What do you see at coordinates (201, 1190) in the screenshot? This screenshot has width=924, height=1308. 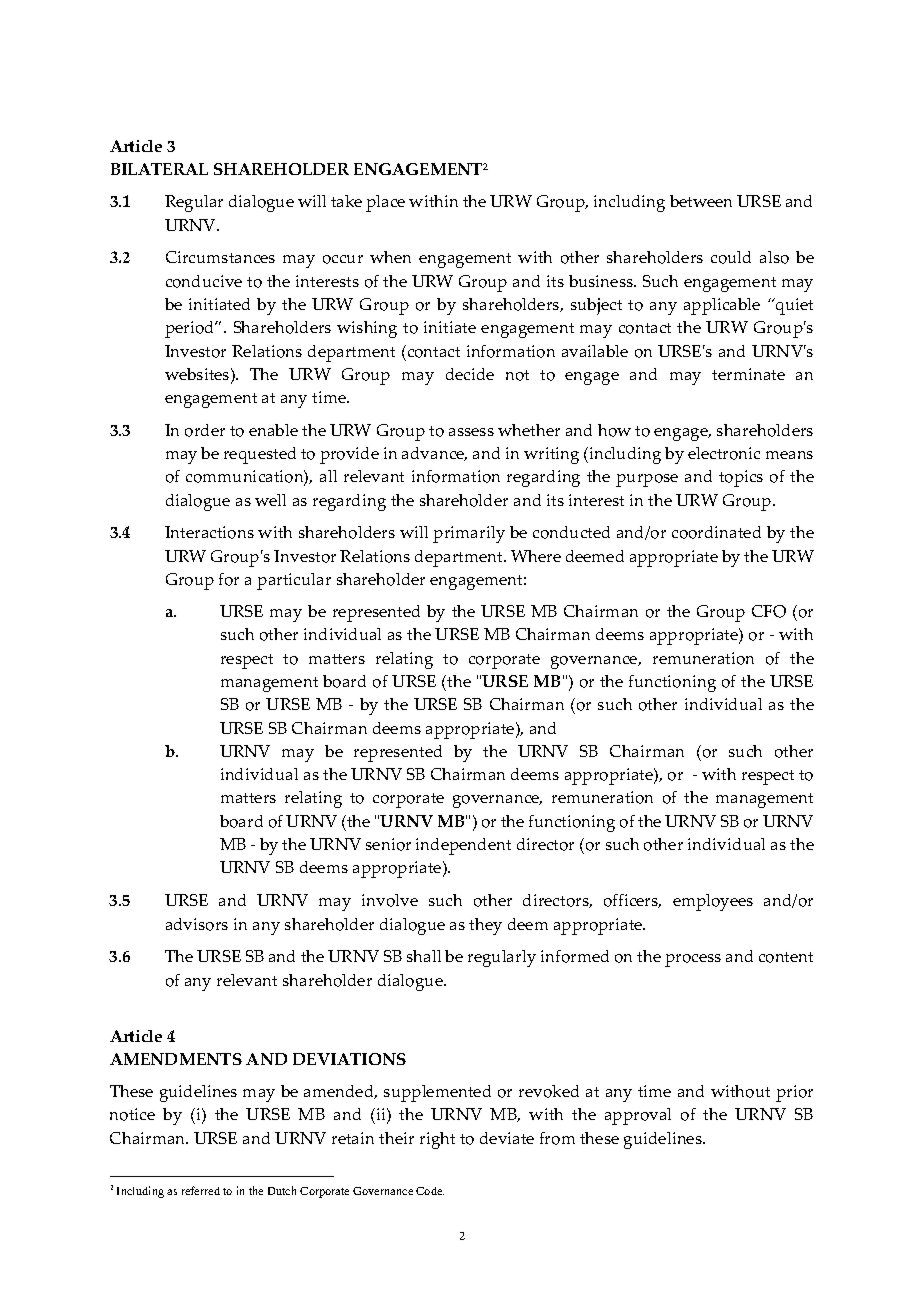 I see `referred` at bounding box center [201, 1190].
